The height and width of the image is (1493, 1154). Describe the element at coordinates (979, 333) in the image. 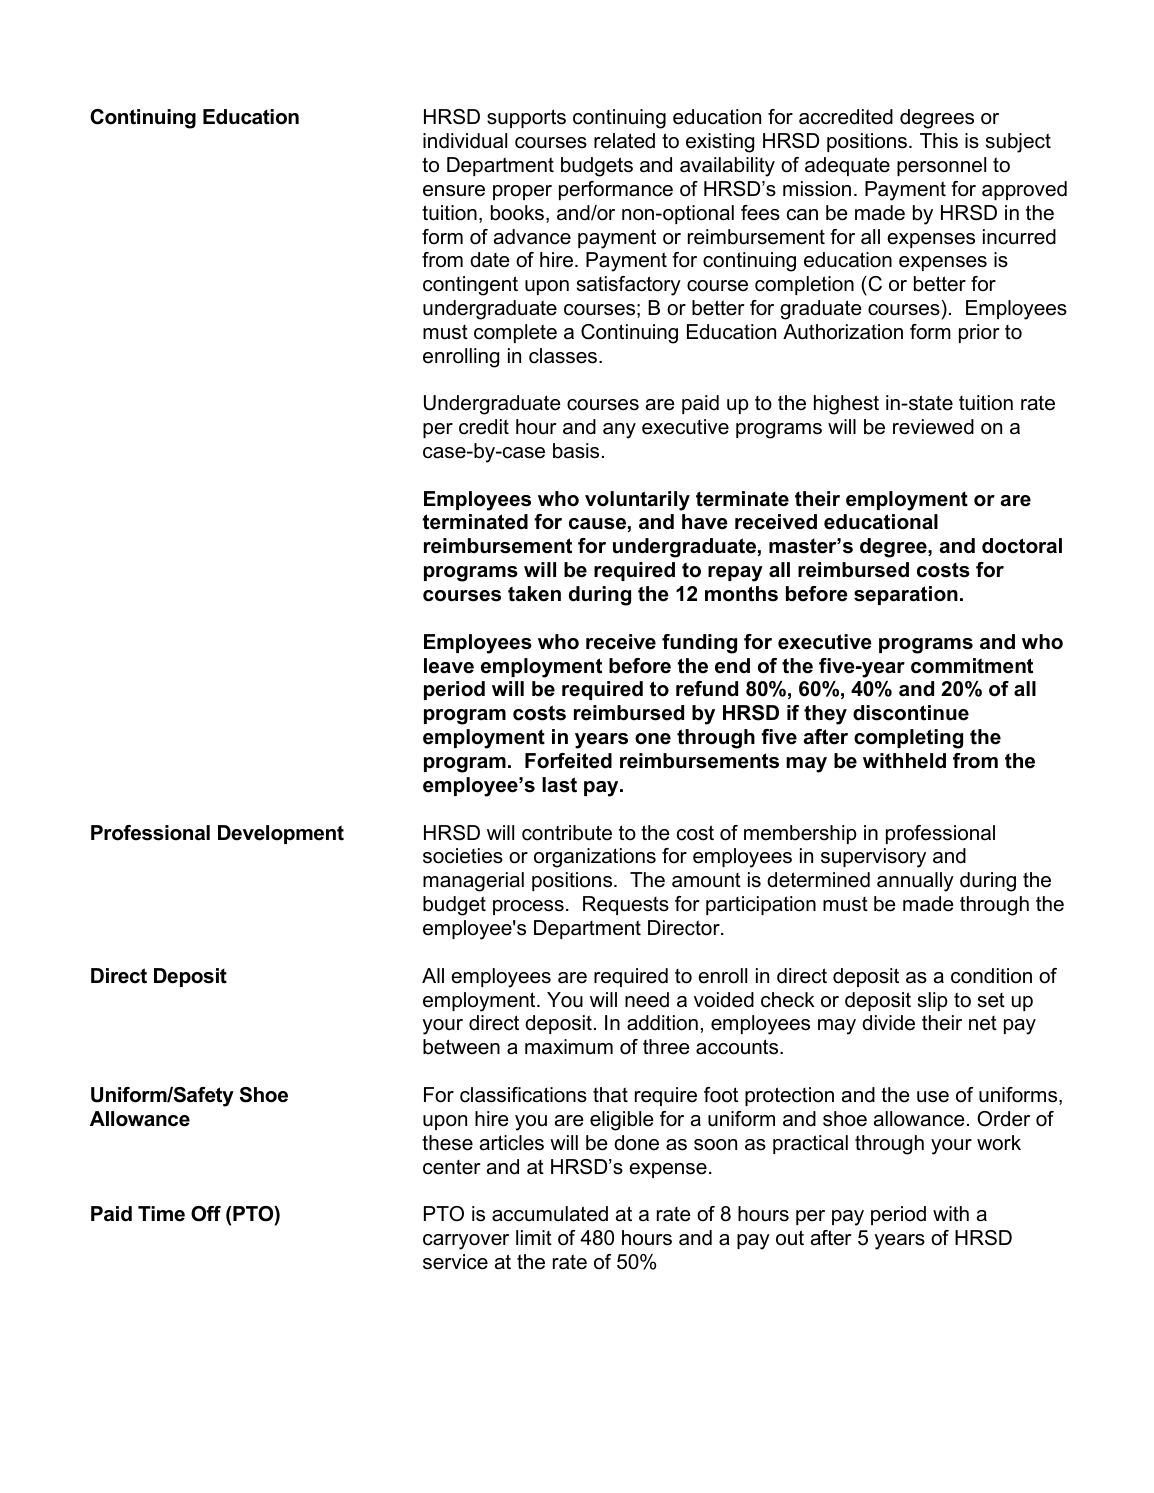

I see `prior` at that location.
